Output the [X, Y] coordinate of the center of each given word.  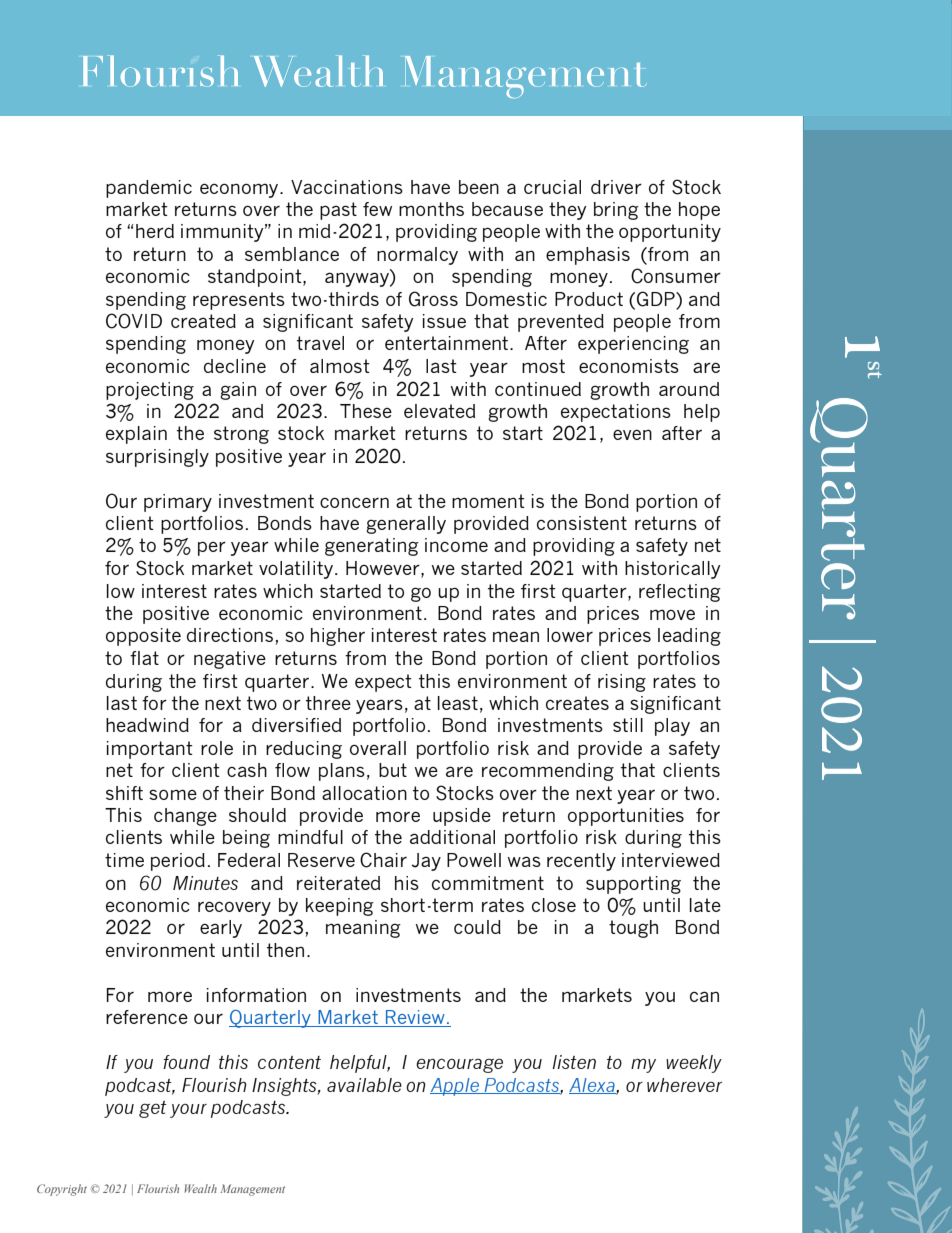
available [364, 1085]
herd [155, 231]
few [377, 209]
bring [616, 211]
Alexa [593, 1086]
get [153, 1109]
